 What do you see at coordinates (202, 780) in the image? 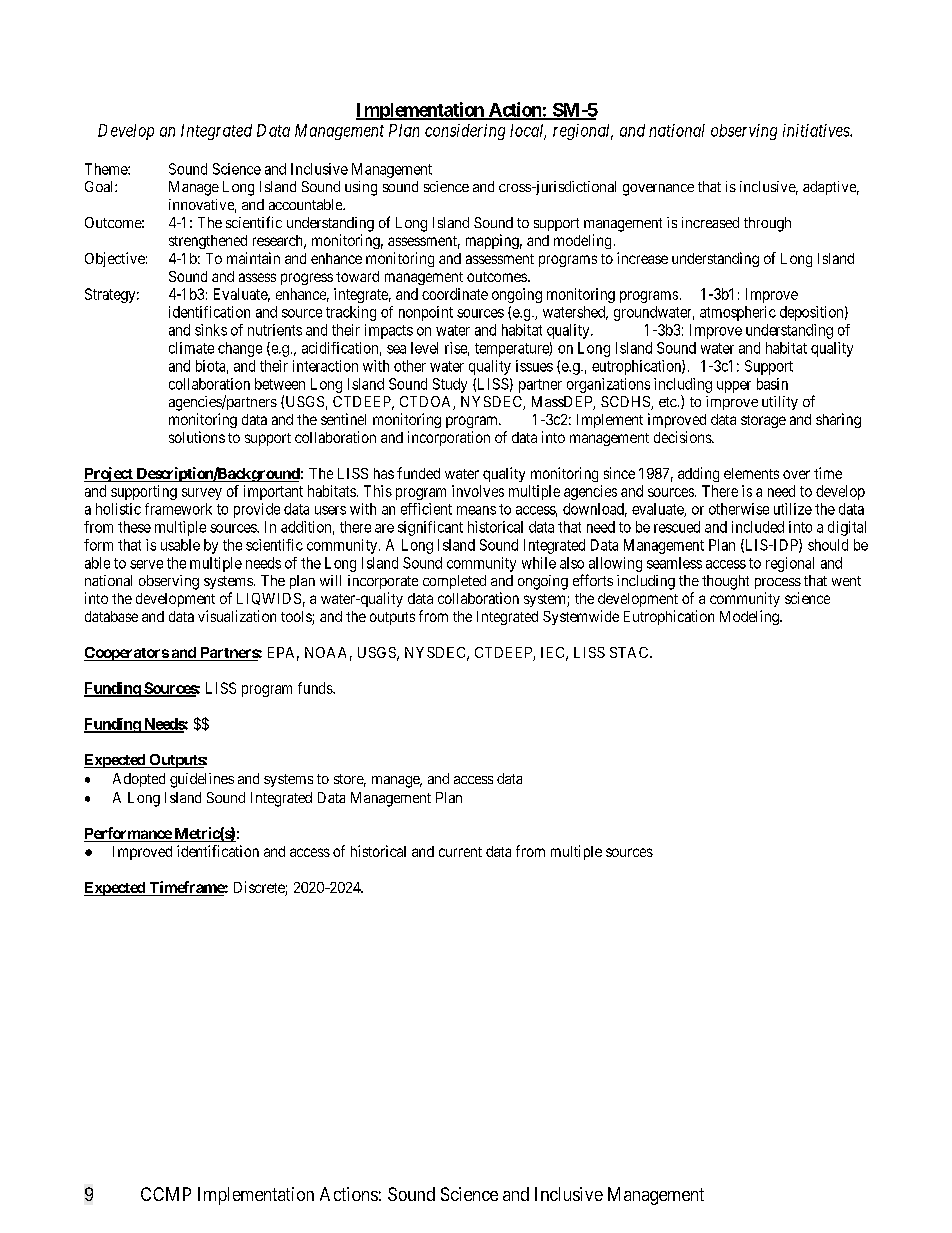
I see `guidelines` at bounding box center [202, 780].
